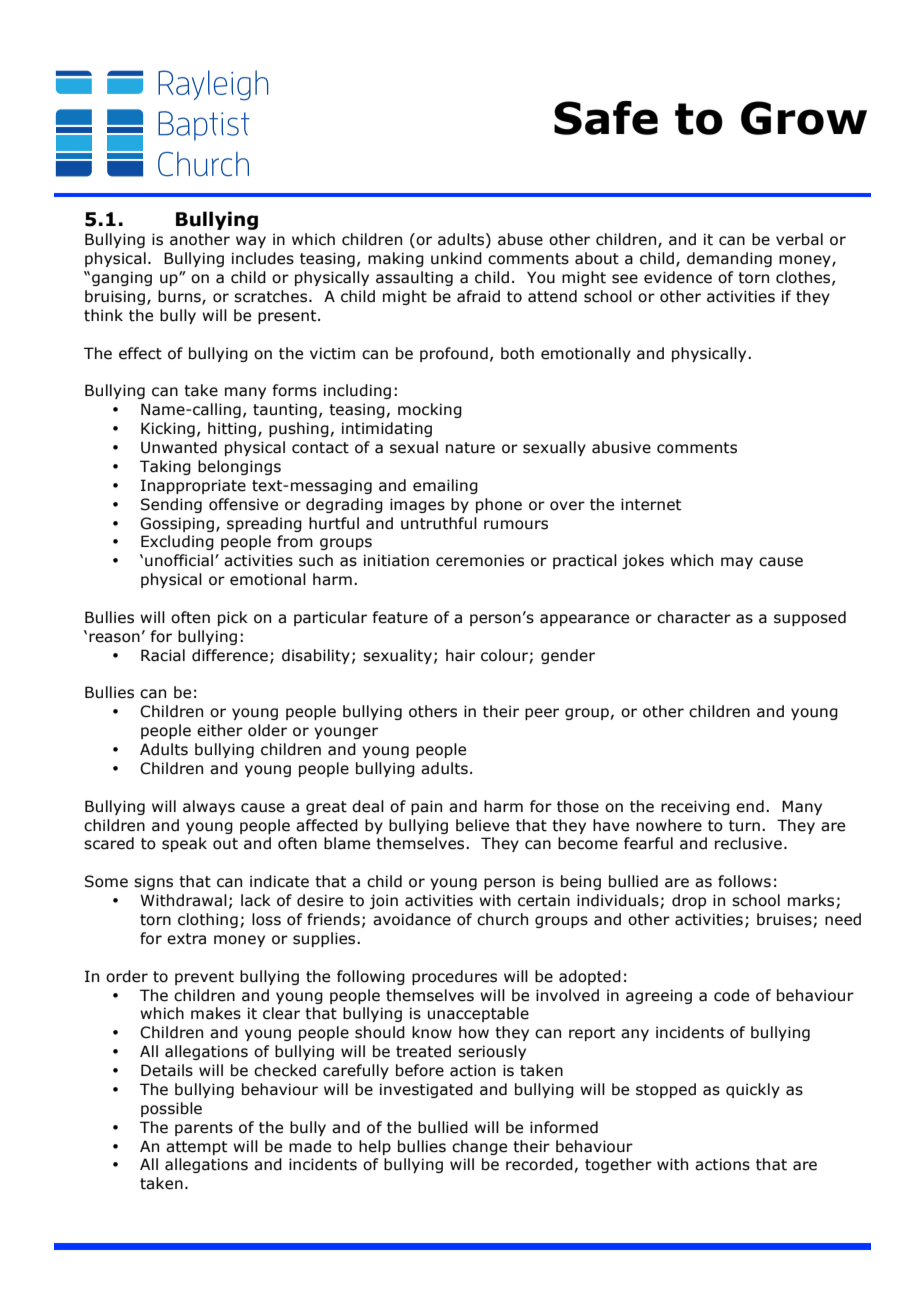  Describe the element at coordinates (678, 277) in the image. I see `evidence` at that location.
